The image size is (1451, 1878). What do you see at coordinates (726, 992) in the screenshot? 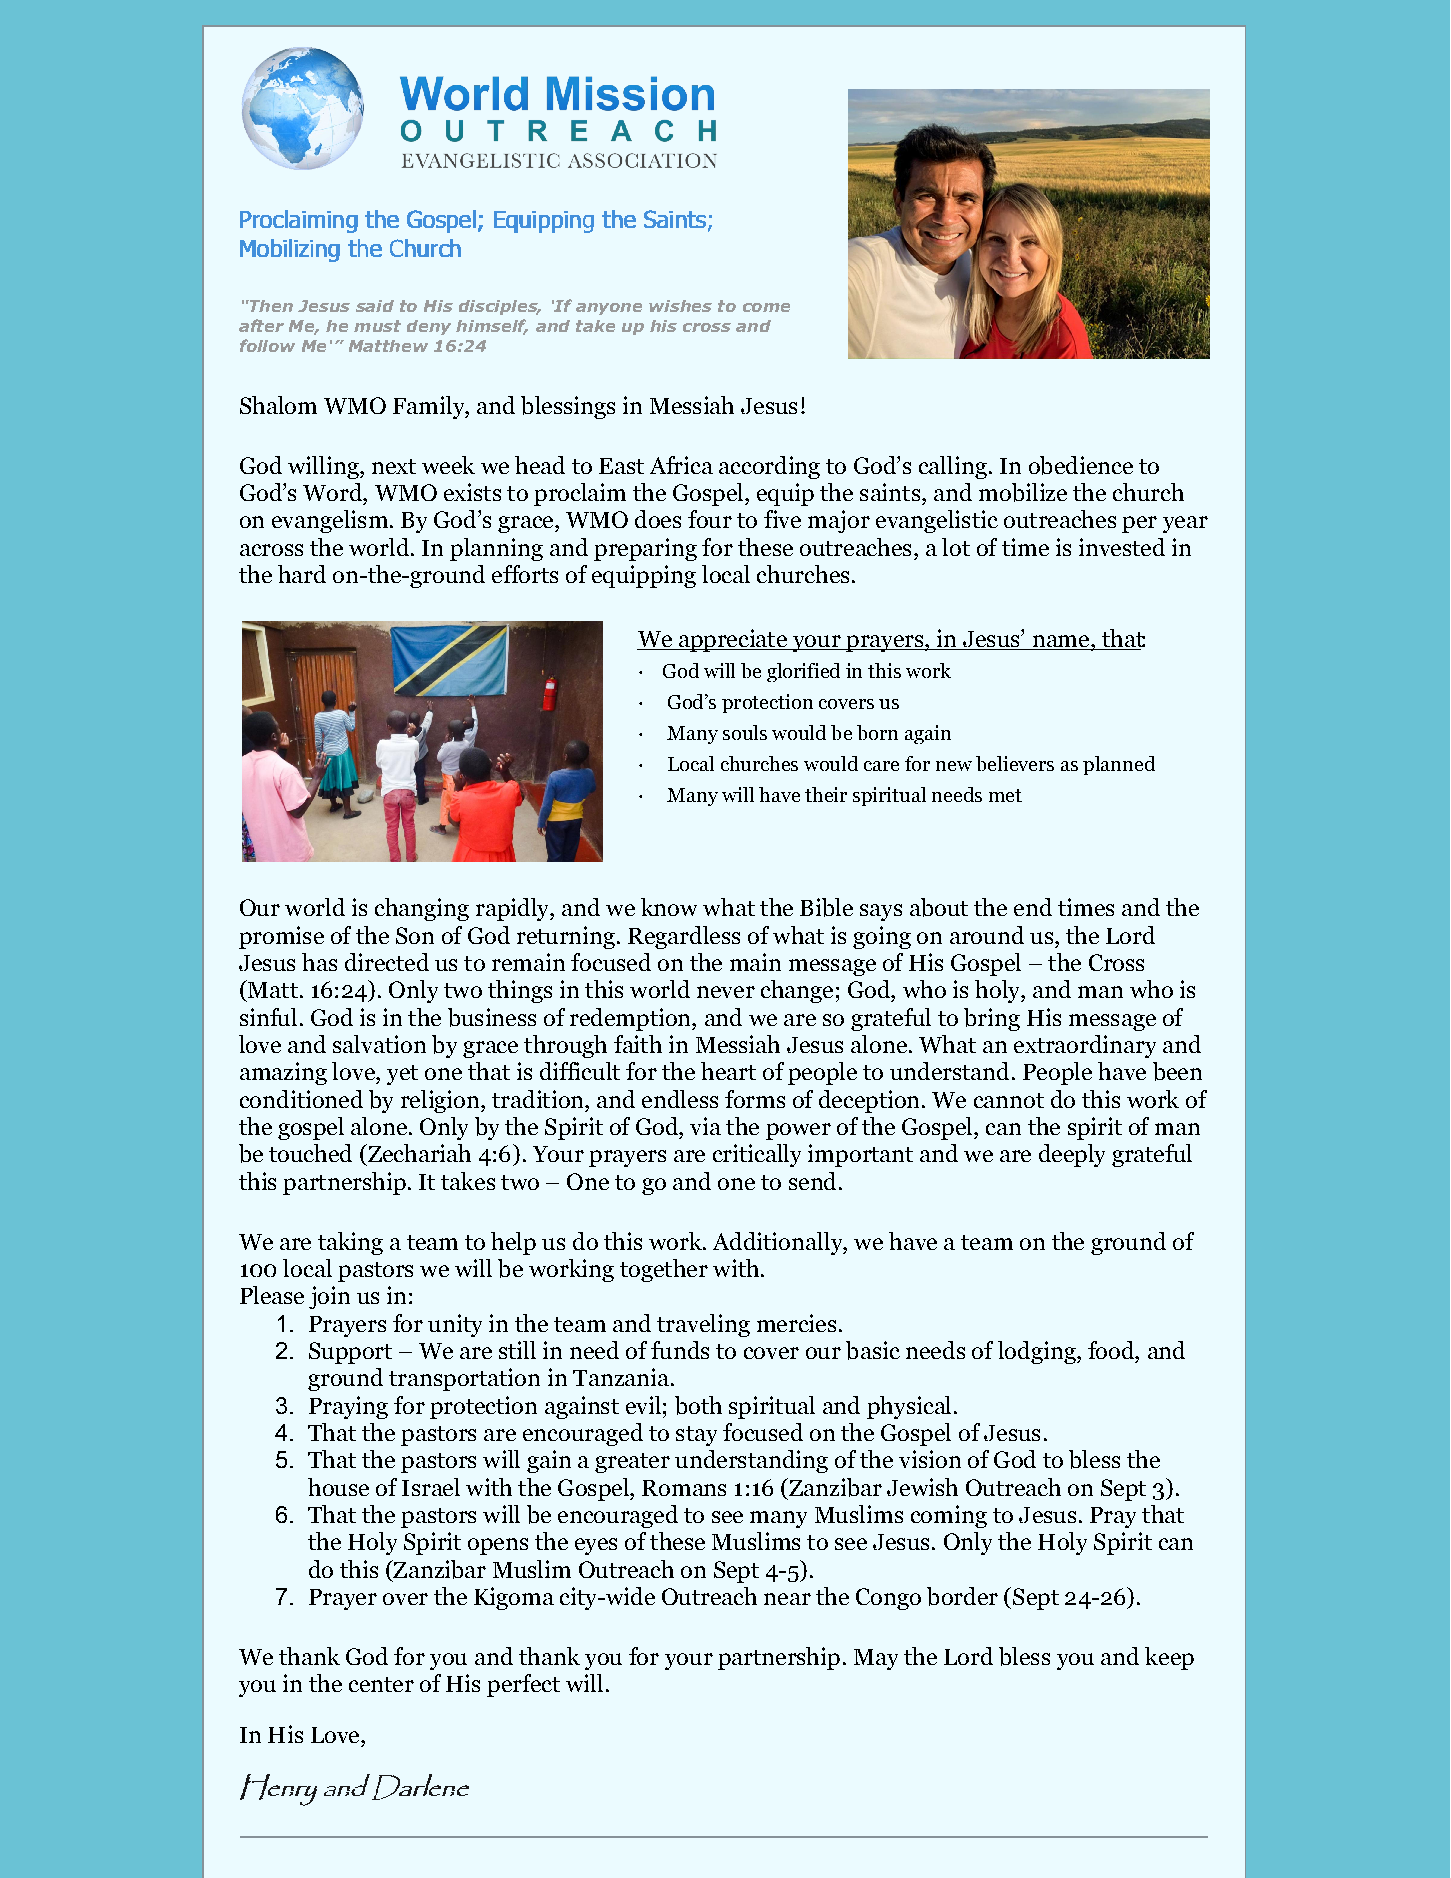
I see `never` at bounding box center [726, 992].
